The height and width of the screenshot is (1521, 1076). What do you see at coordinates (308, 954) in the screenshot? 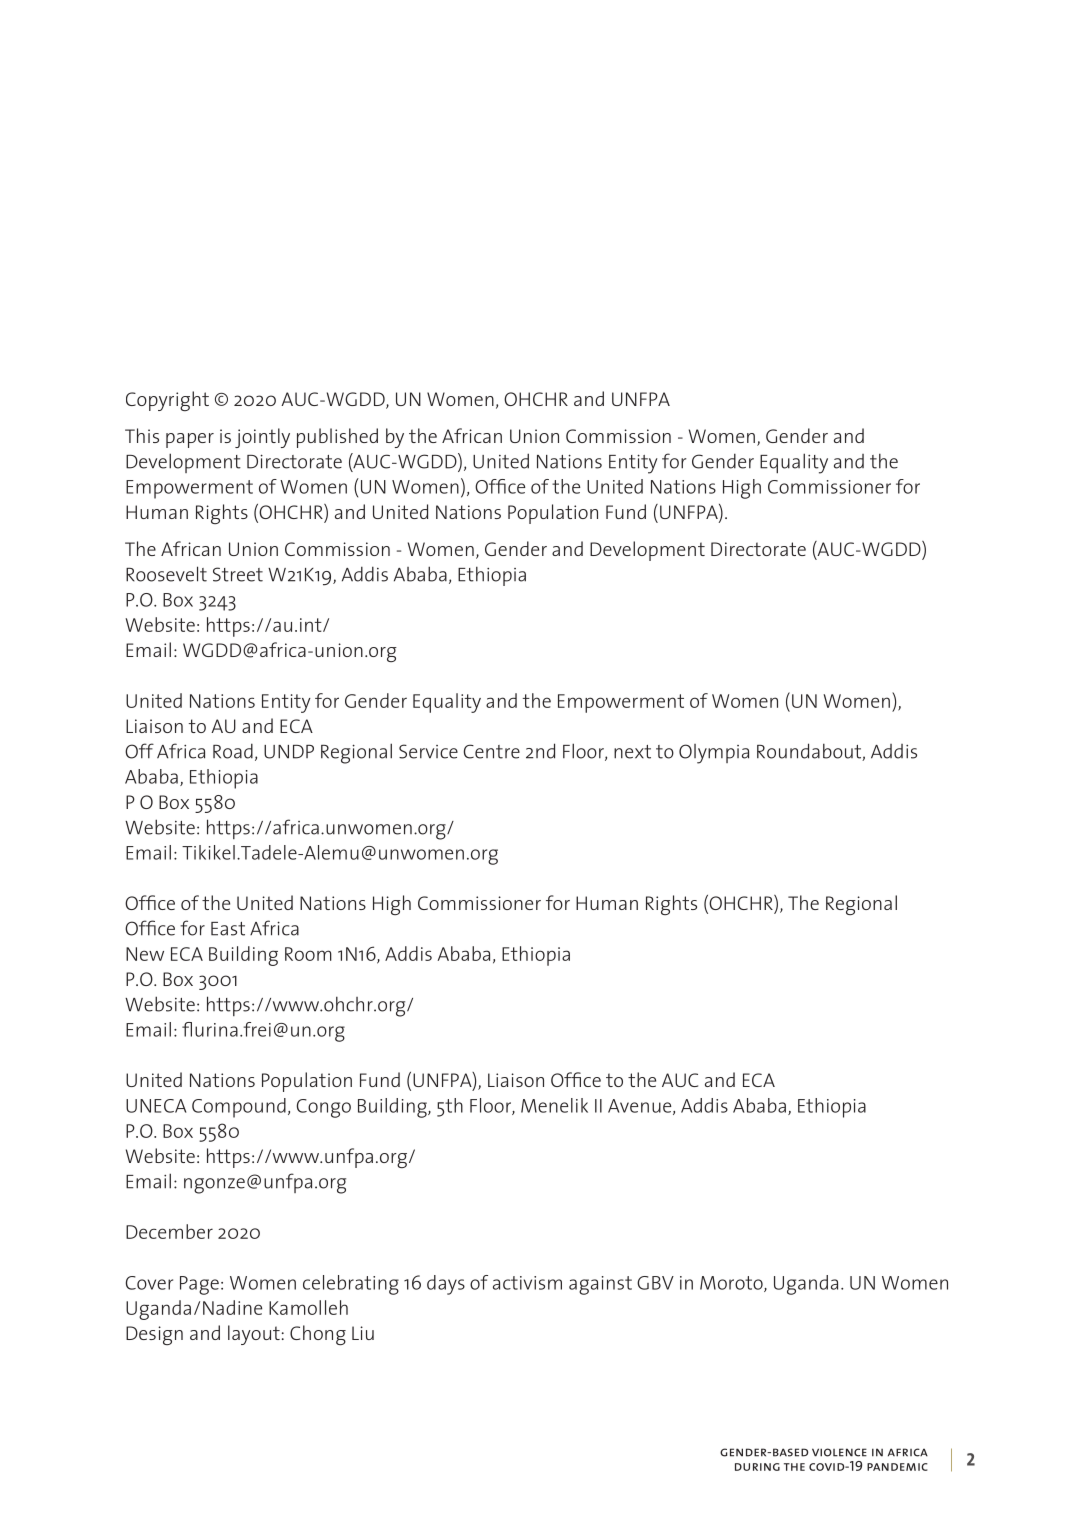
I see `Room` at bounding box center [308, 954].
